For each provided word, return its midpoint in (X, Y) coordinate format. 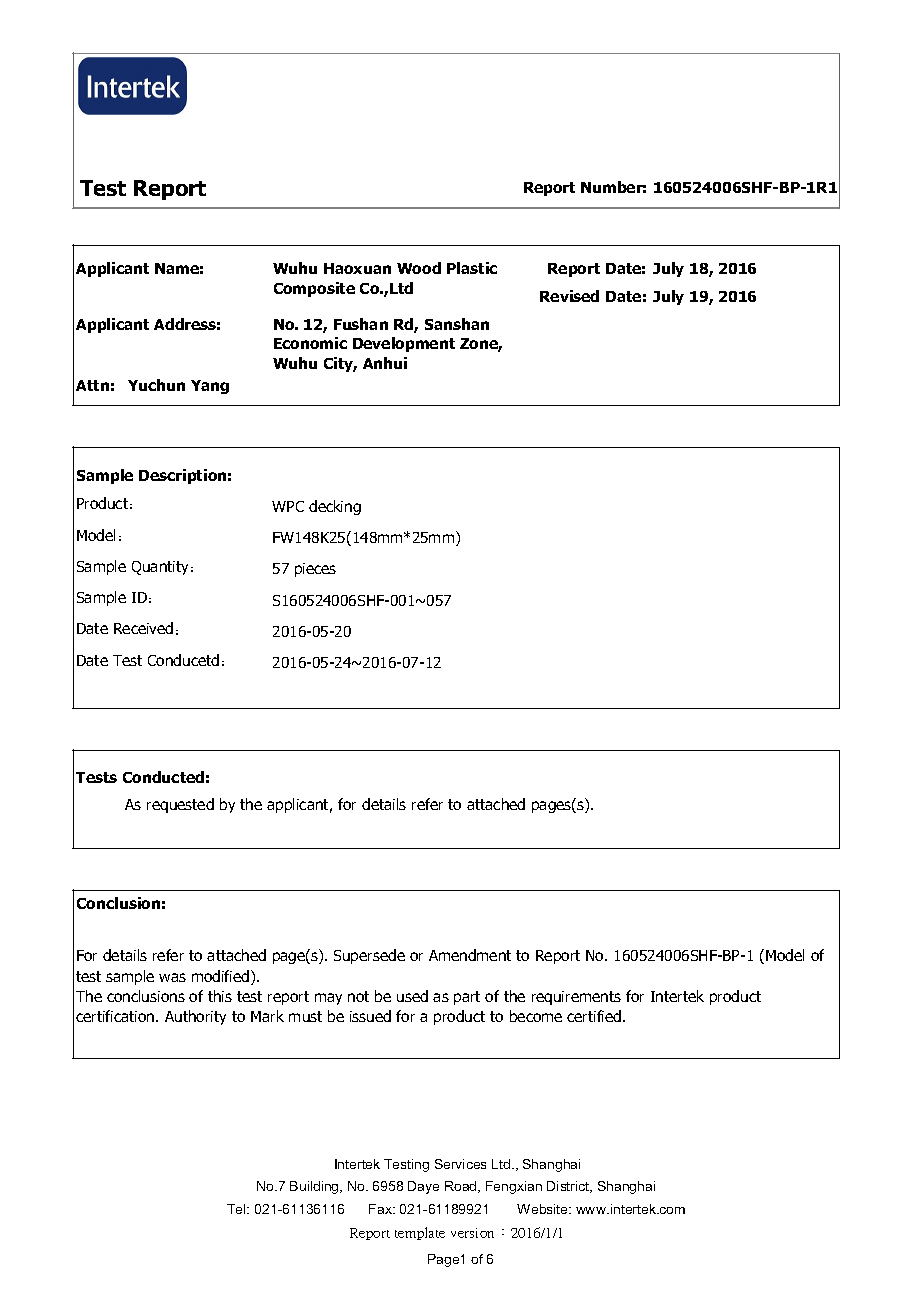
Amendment (470, 955)
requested (180, 805)
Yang (210, 387)
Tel (237, 1209)
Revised (569, 296)
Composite (314, 289)
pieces (315, 570)
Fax (382, 1209)
